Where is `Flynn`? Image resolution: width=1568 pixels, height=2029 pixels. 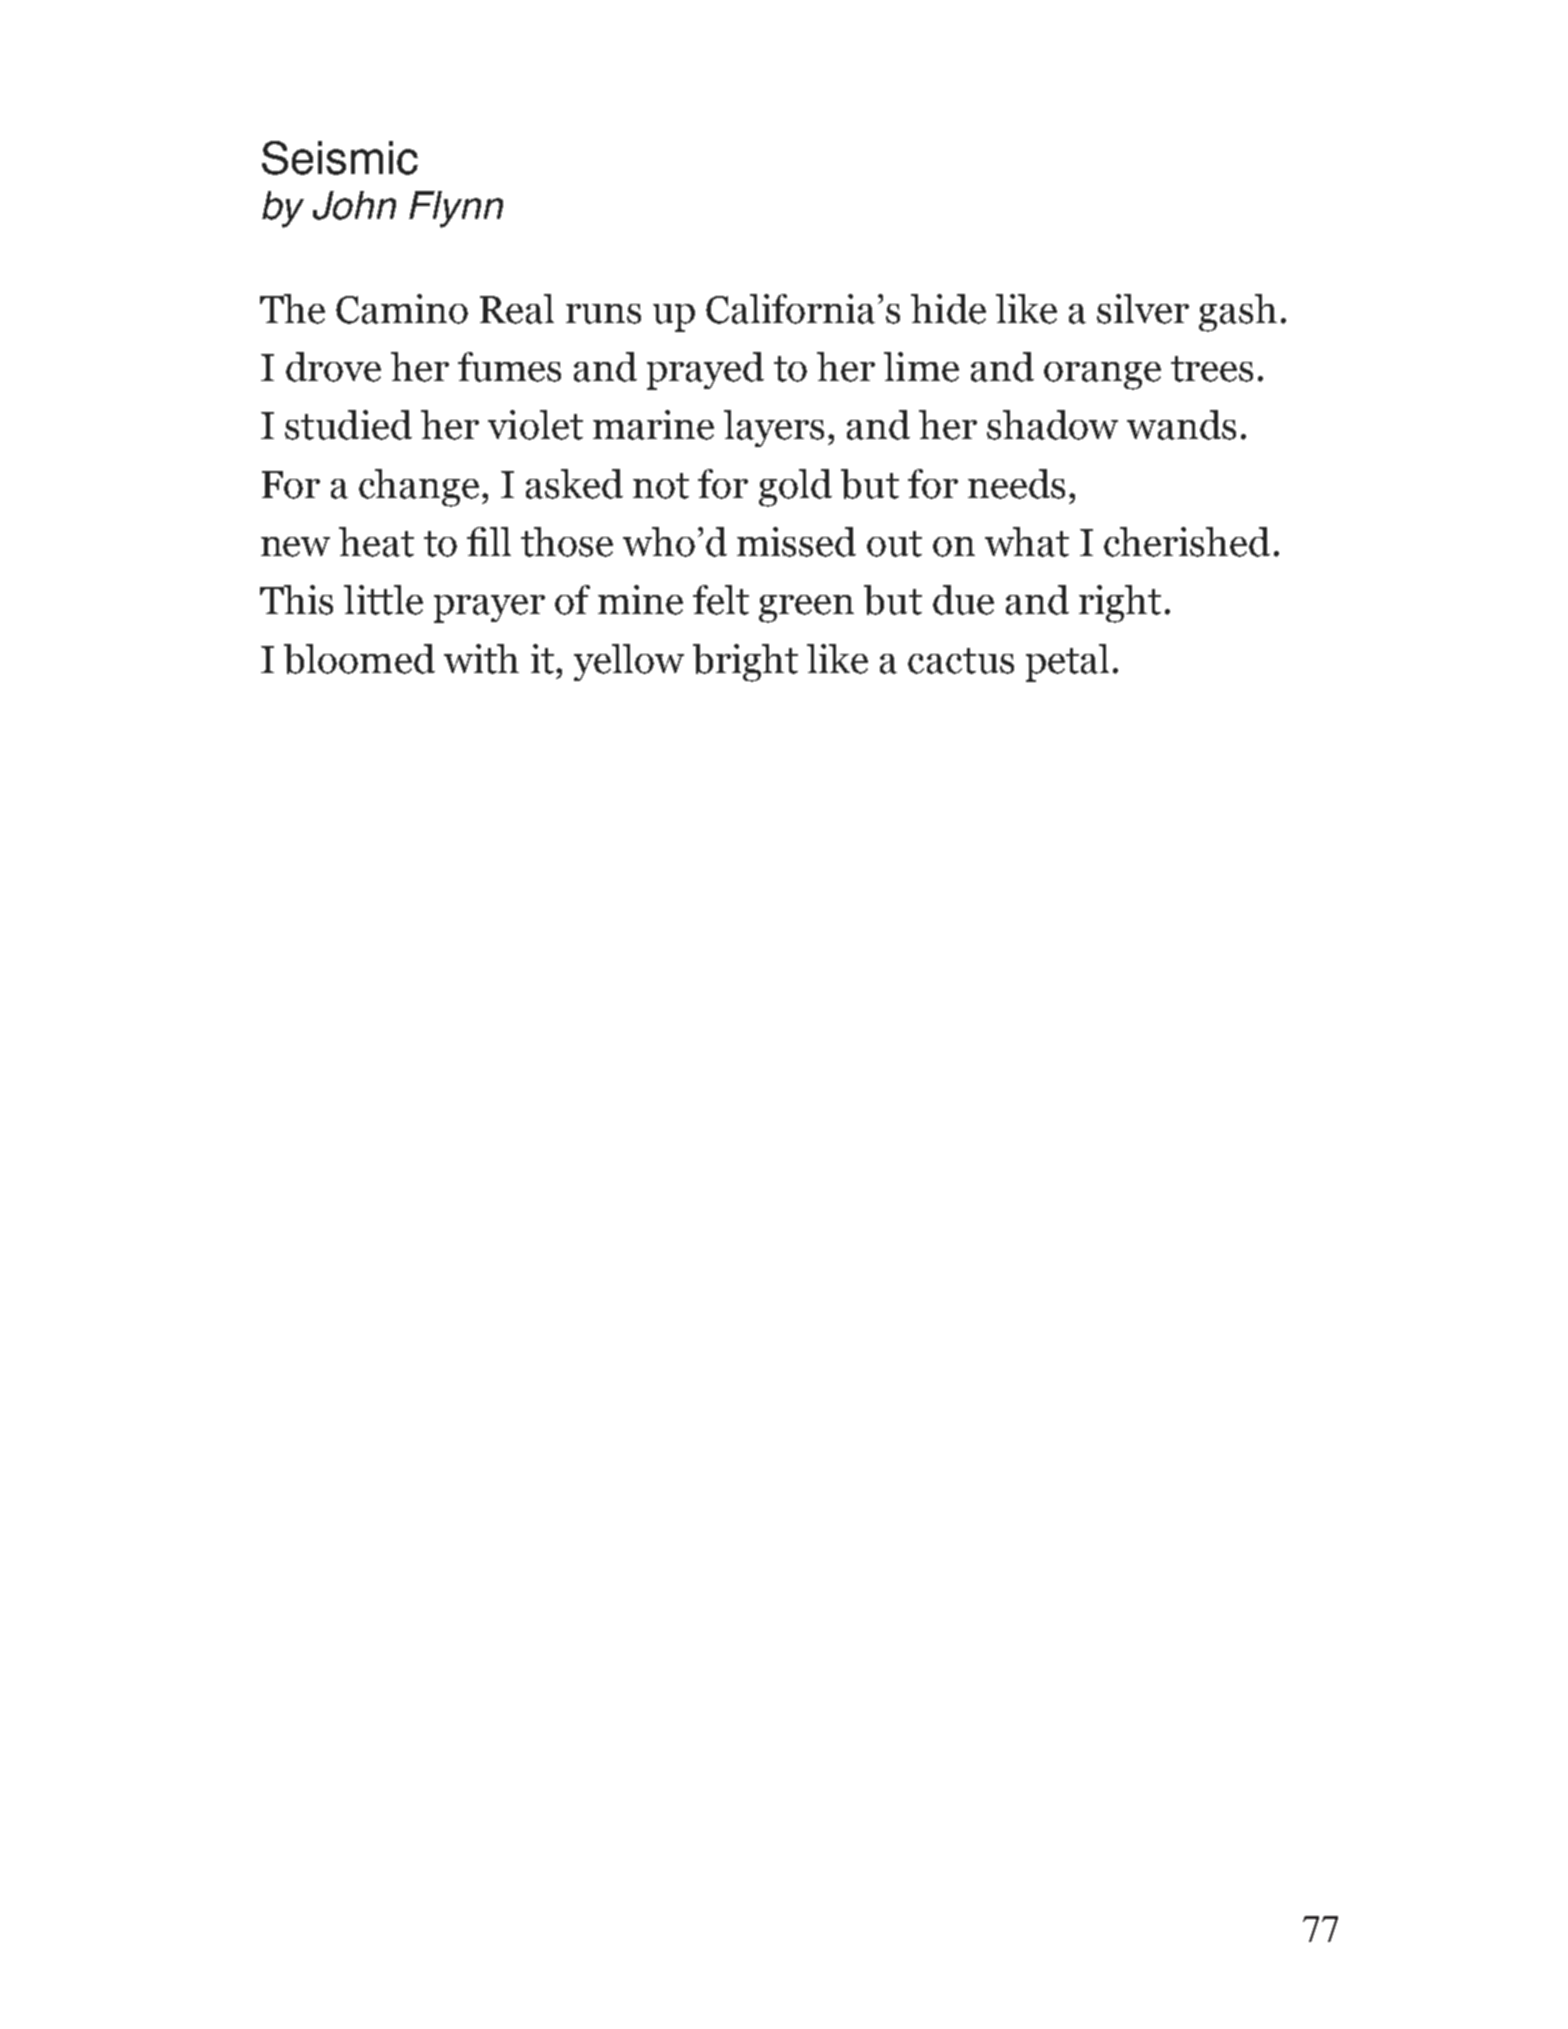 Flynn is located at coordinates (456, 209).
